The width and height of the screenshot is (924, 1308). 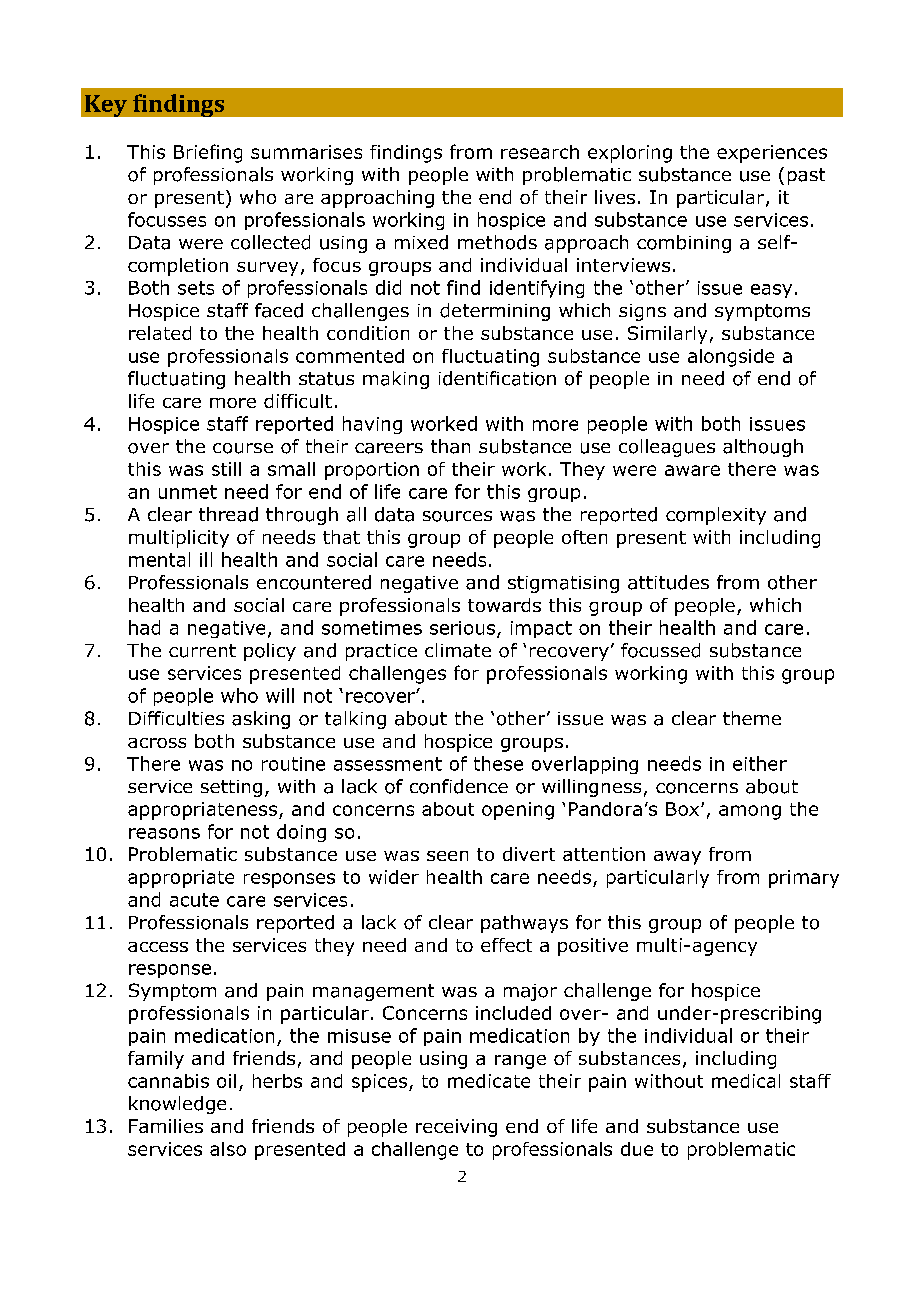 I want to click on also, so click(x=228, y=1149).
